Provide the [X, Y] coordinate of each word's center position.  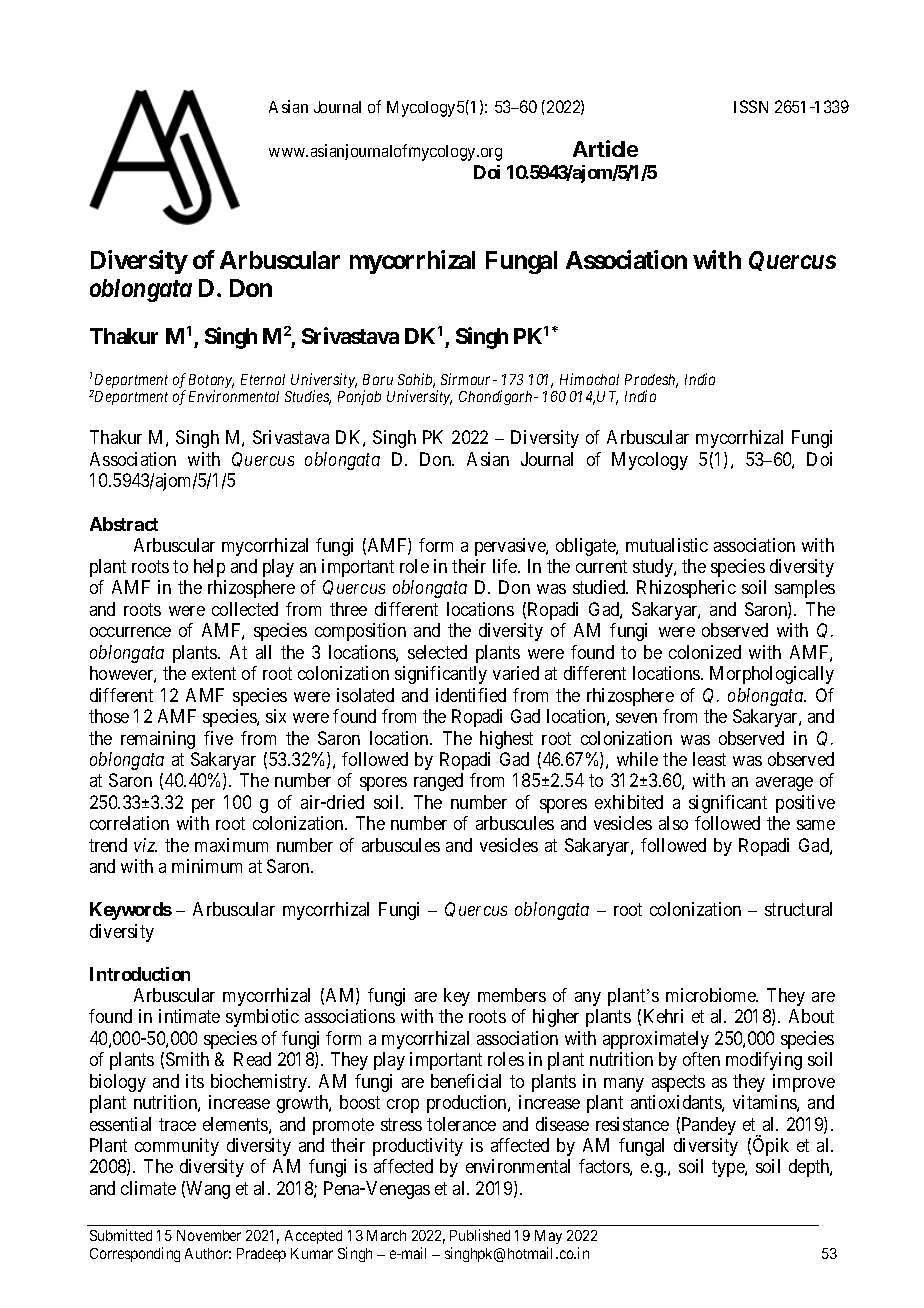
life [506, 566]
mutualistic [667, 545]
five [218, 738]
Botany [211, 382]
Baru [378, 379]
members [512, 995]
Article [605, 148]
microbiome [712, 995]
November [209, 1235]
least [709, 759]
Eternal [263, 379]
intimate [189, 1016]
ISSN [751, 106]
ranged [438, 782]
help [209, 568]
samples [805, 589]
